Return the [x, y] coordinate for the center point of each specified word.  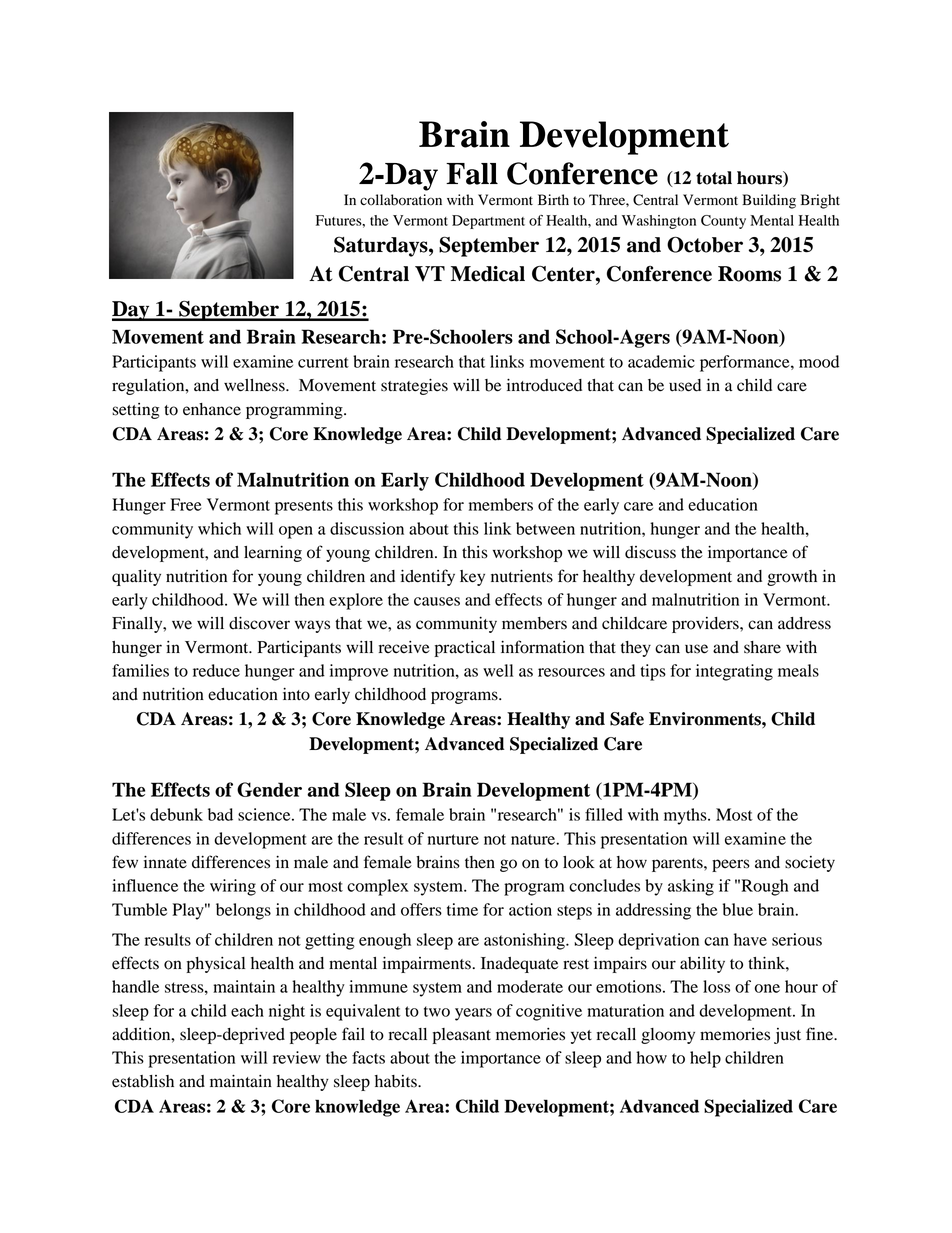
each [247, 1010]
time [462, 909]
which [219, 528]
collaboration [401, 200]
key [472, 578]
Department [488, 222]
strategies [414, 386]
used [685, 385]
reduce [216, 670]
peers [731, 865]
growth [792, 578]
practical [465, 649]
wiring [233, 887]
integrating [734, 672]
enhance [212, 409]
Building [769, 201]
